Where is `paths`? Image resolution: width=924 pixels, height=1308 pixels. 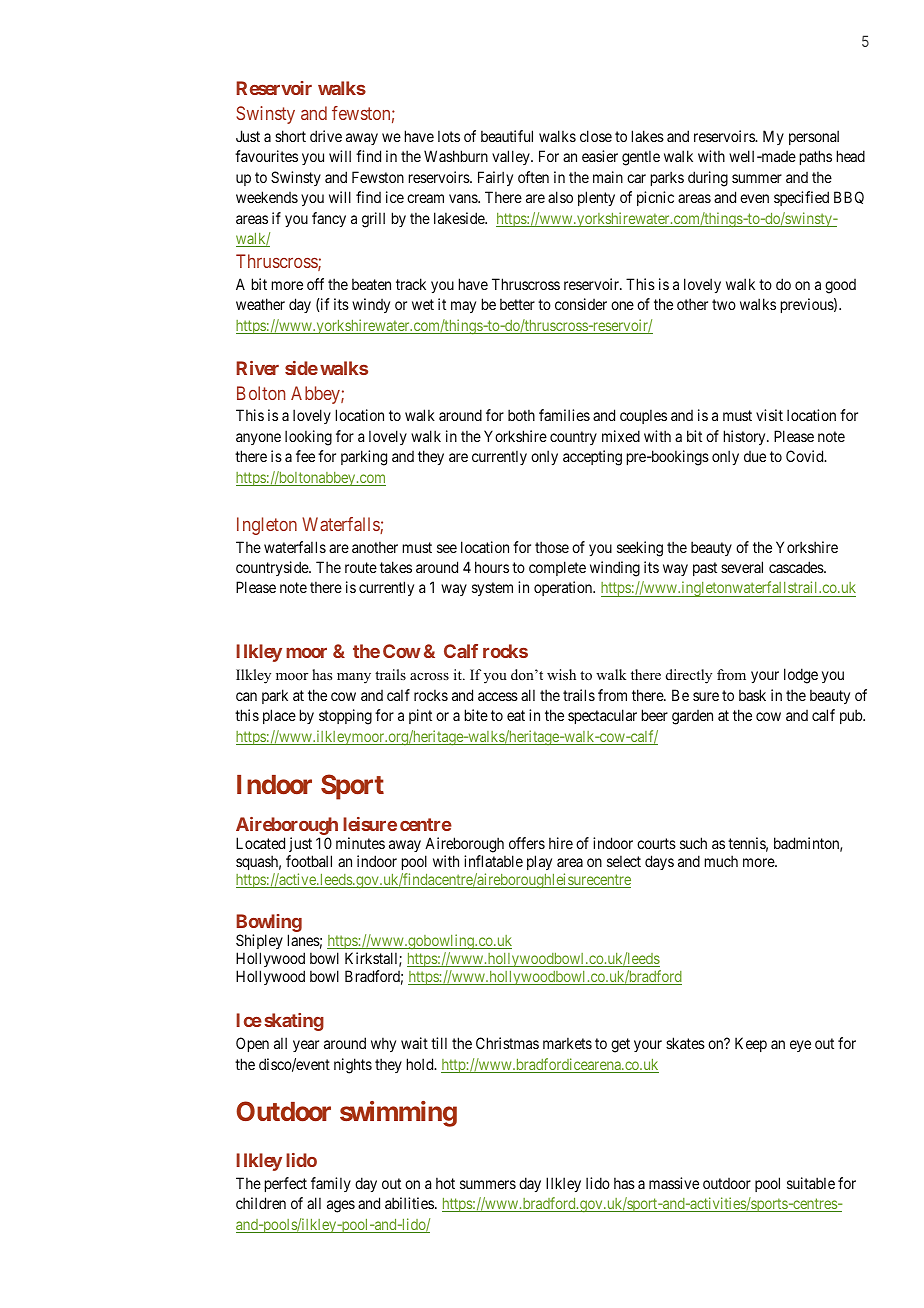
paths is located at coordinates (816, 157).
